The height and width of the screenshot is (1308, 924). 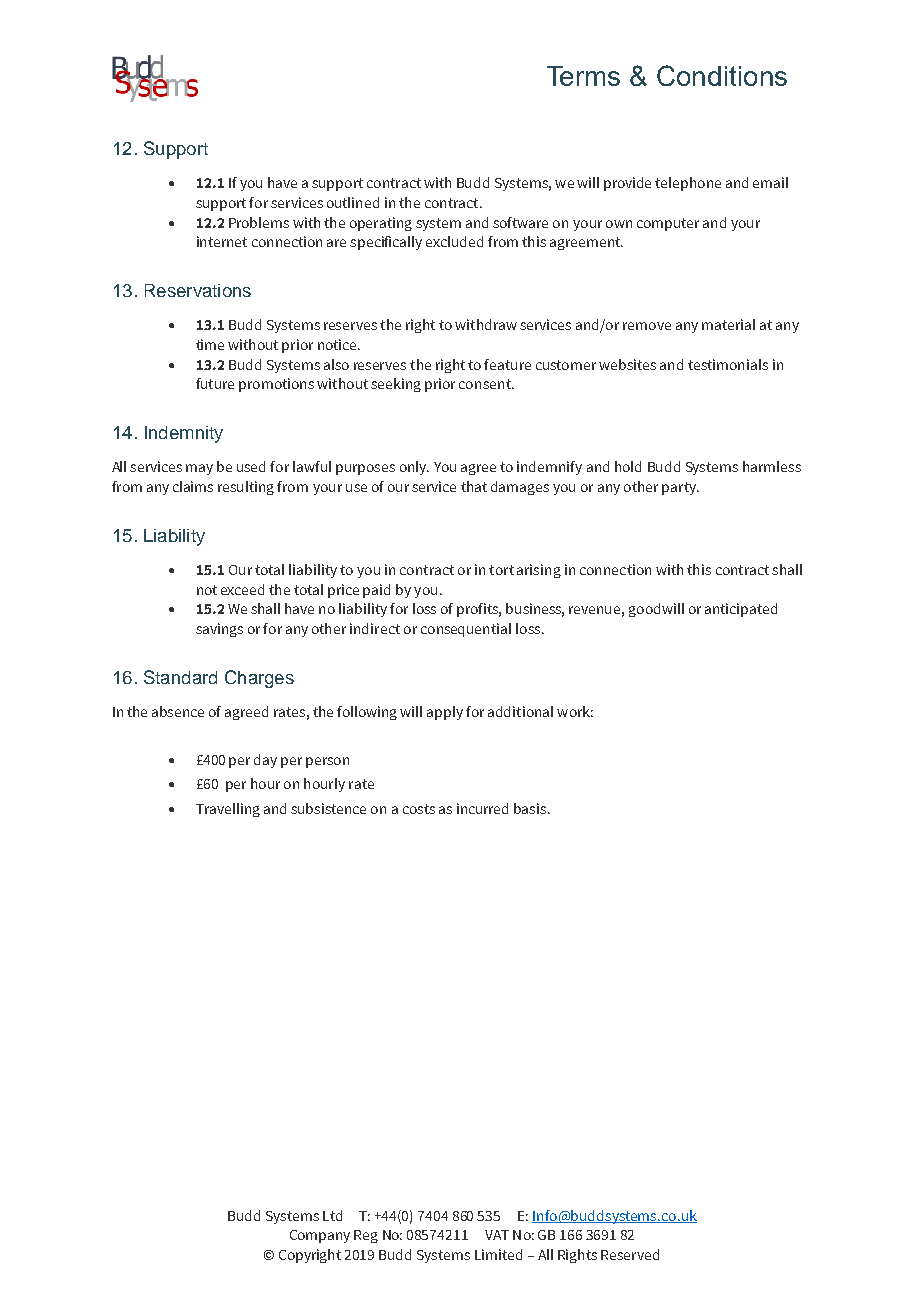 I want to click on time, so click(x=210, y=344).
